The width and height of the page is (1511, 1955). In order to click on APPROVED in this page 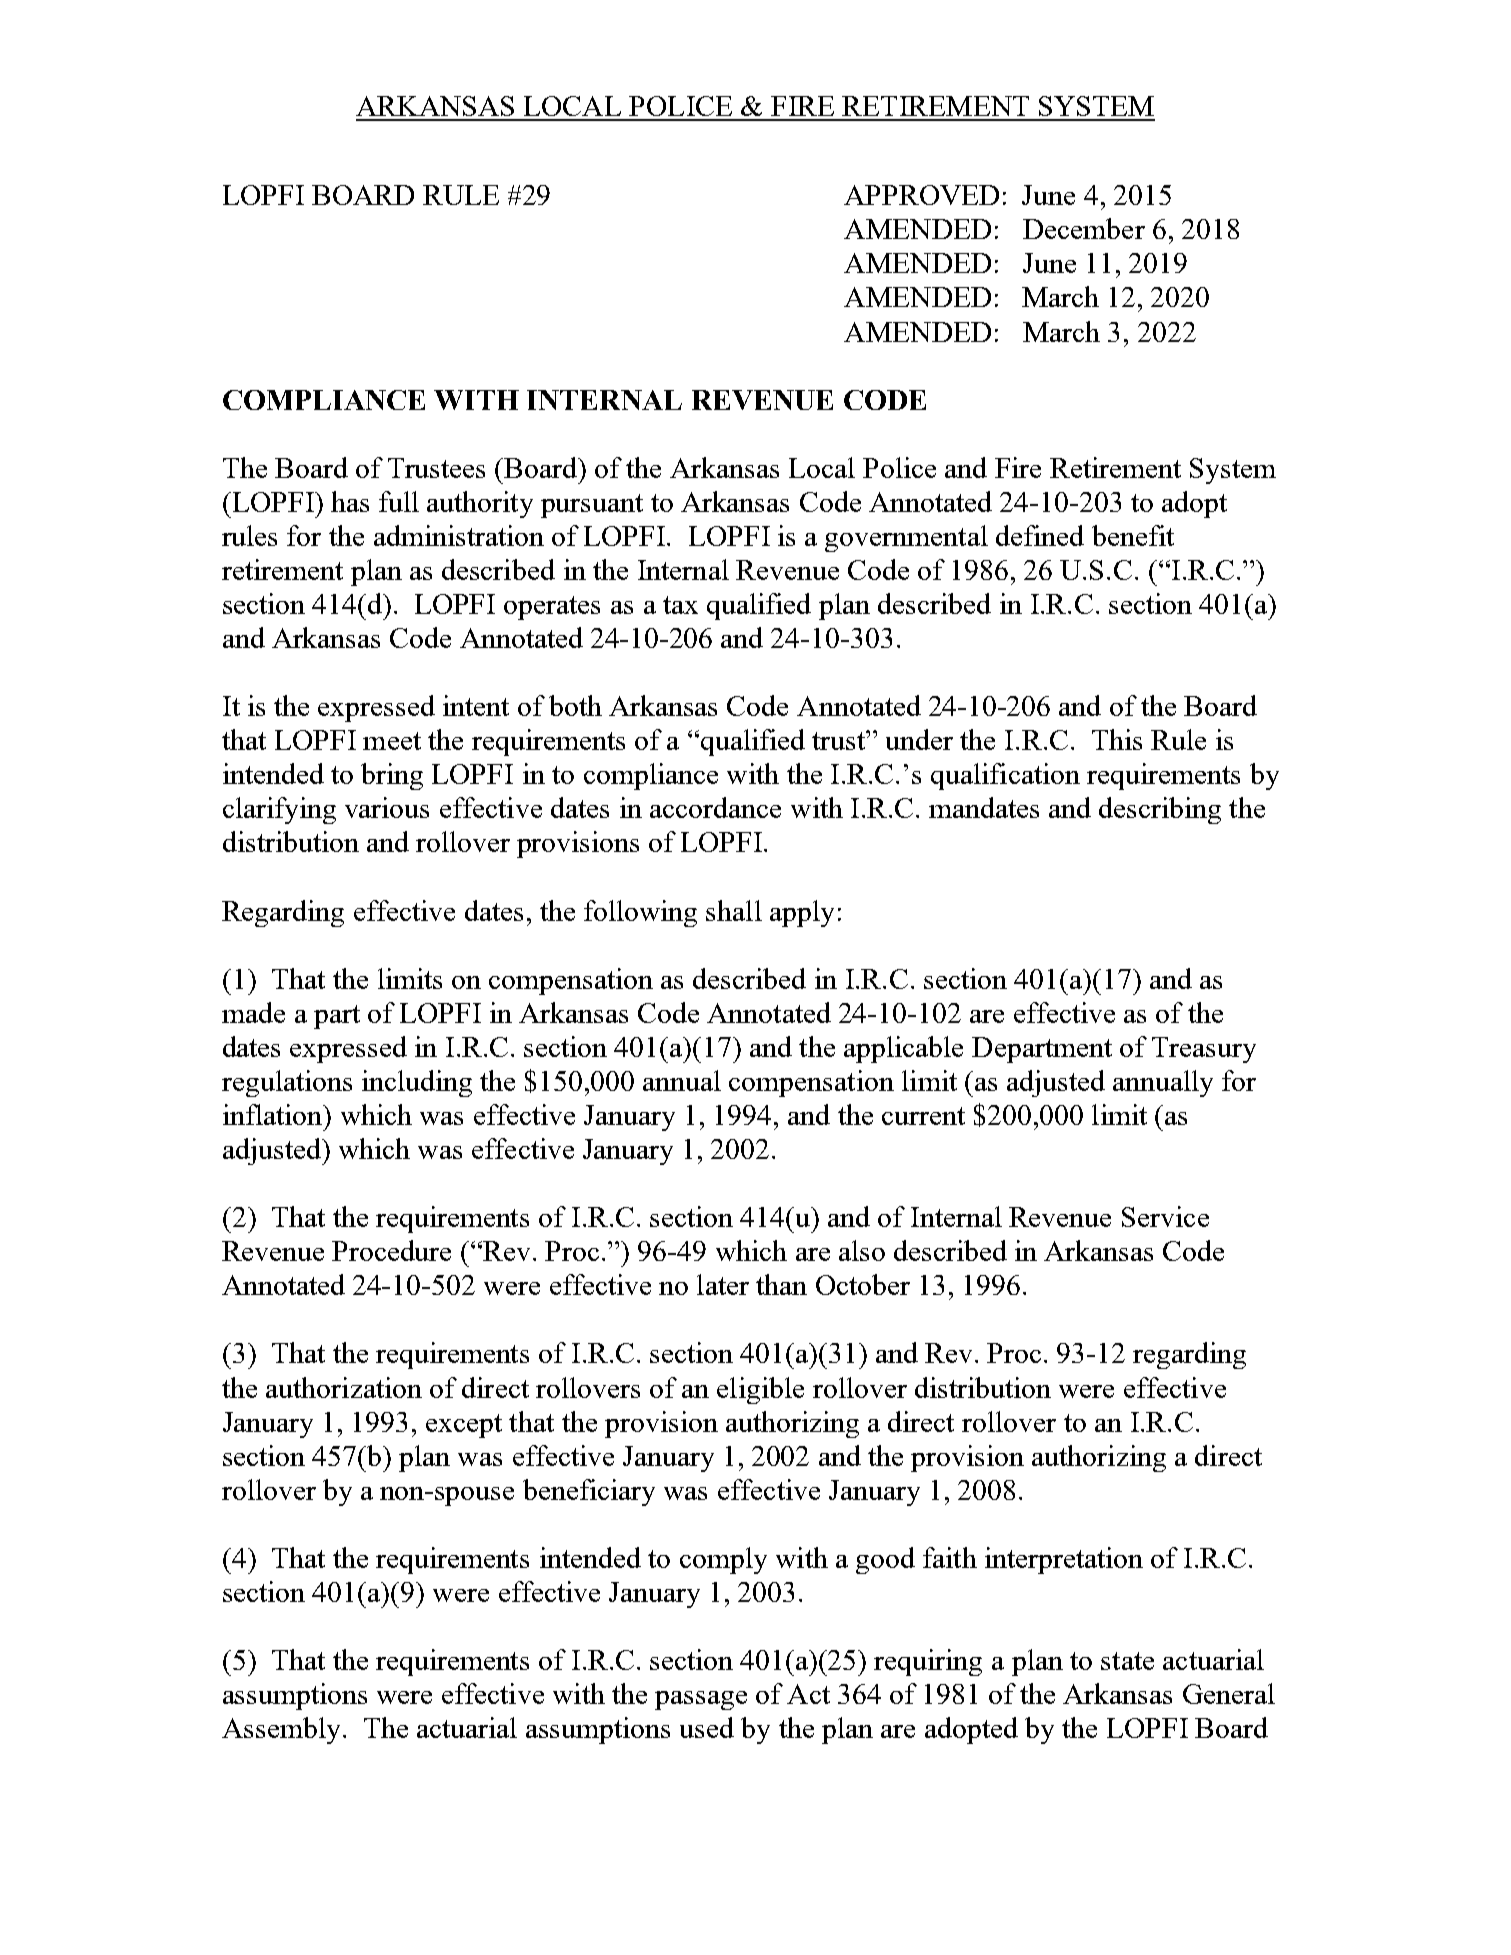, I will do `click(921, 195)`.
